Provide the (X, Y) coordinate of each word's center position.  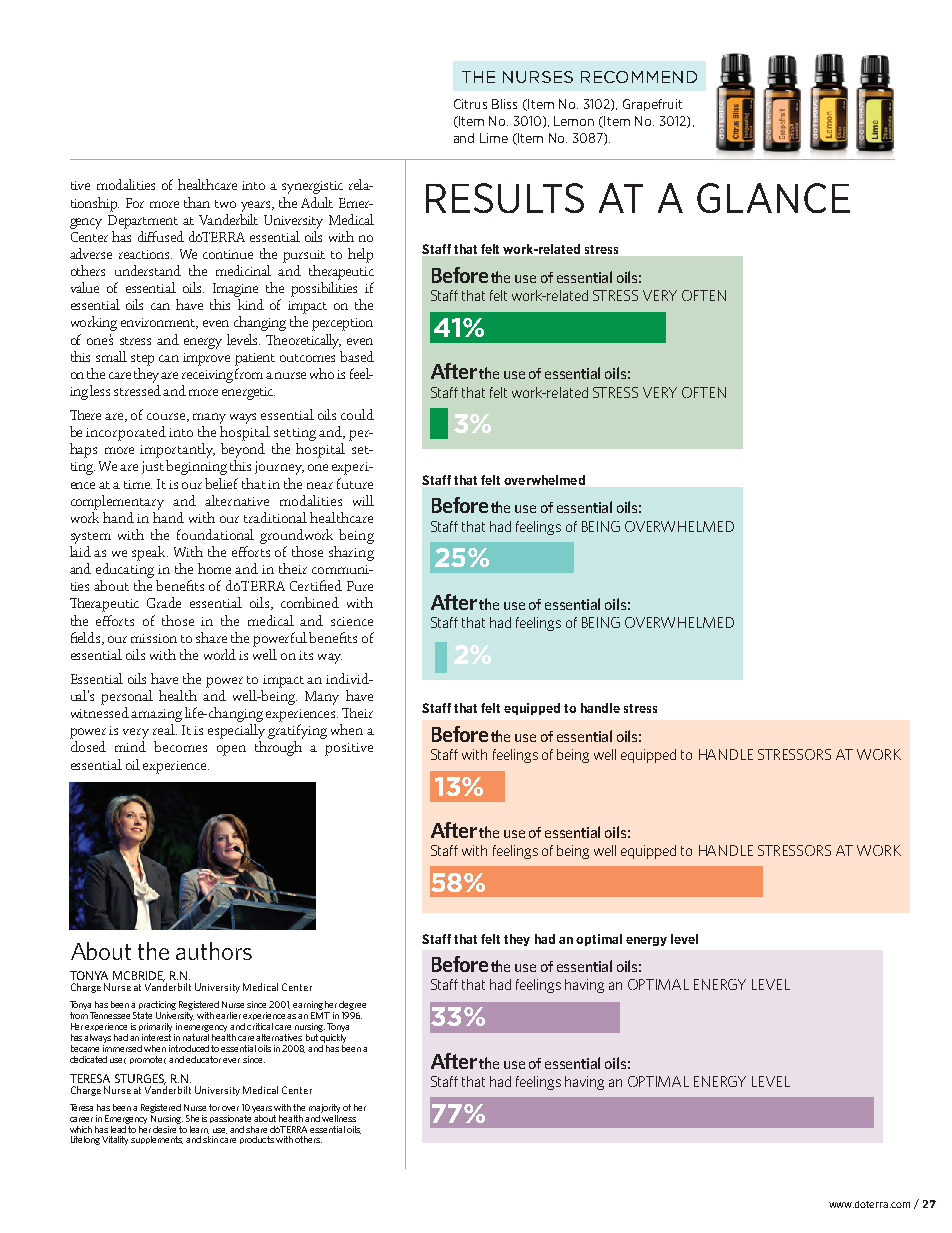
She (192, 1118)
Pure (360, 586)
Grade (164, 602)
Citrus (470, 104)
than (197, 202)
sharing (351, 553)
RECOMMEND (639, 77)
